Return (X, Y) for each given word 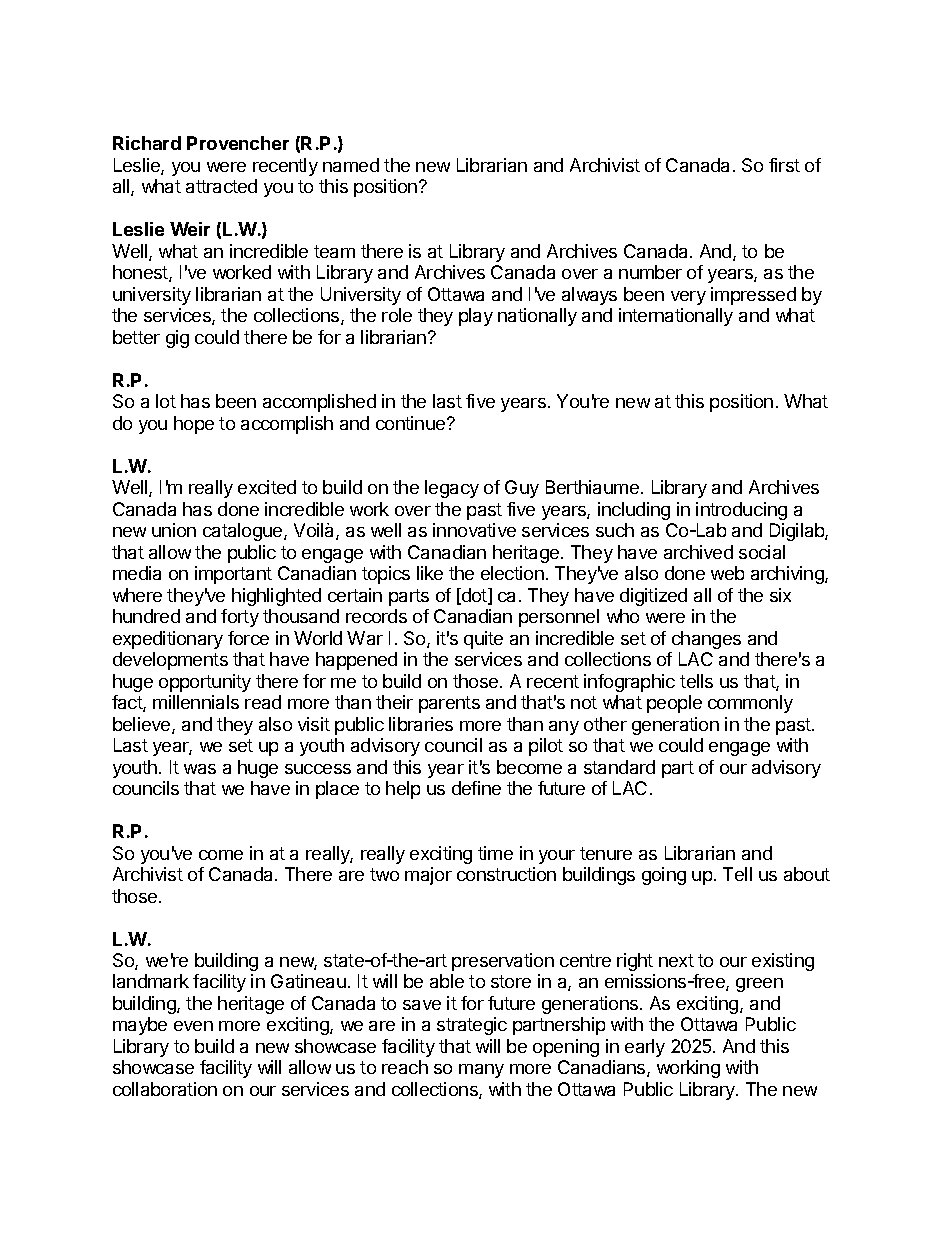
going (664, 876)
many (481, 1071)
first (784, 165)
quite (483, 640)
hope (194, 425)
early (645, 1048)
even (193, 1026)
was (200, 769)
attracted (221, 186)
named (351, 165)
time (495, 853)
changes (706, 640)
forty (240, 618)
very (688, 298)
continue (412, 423)
